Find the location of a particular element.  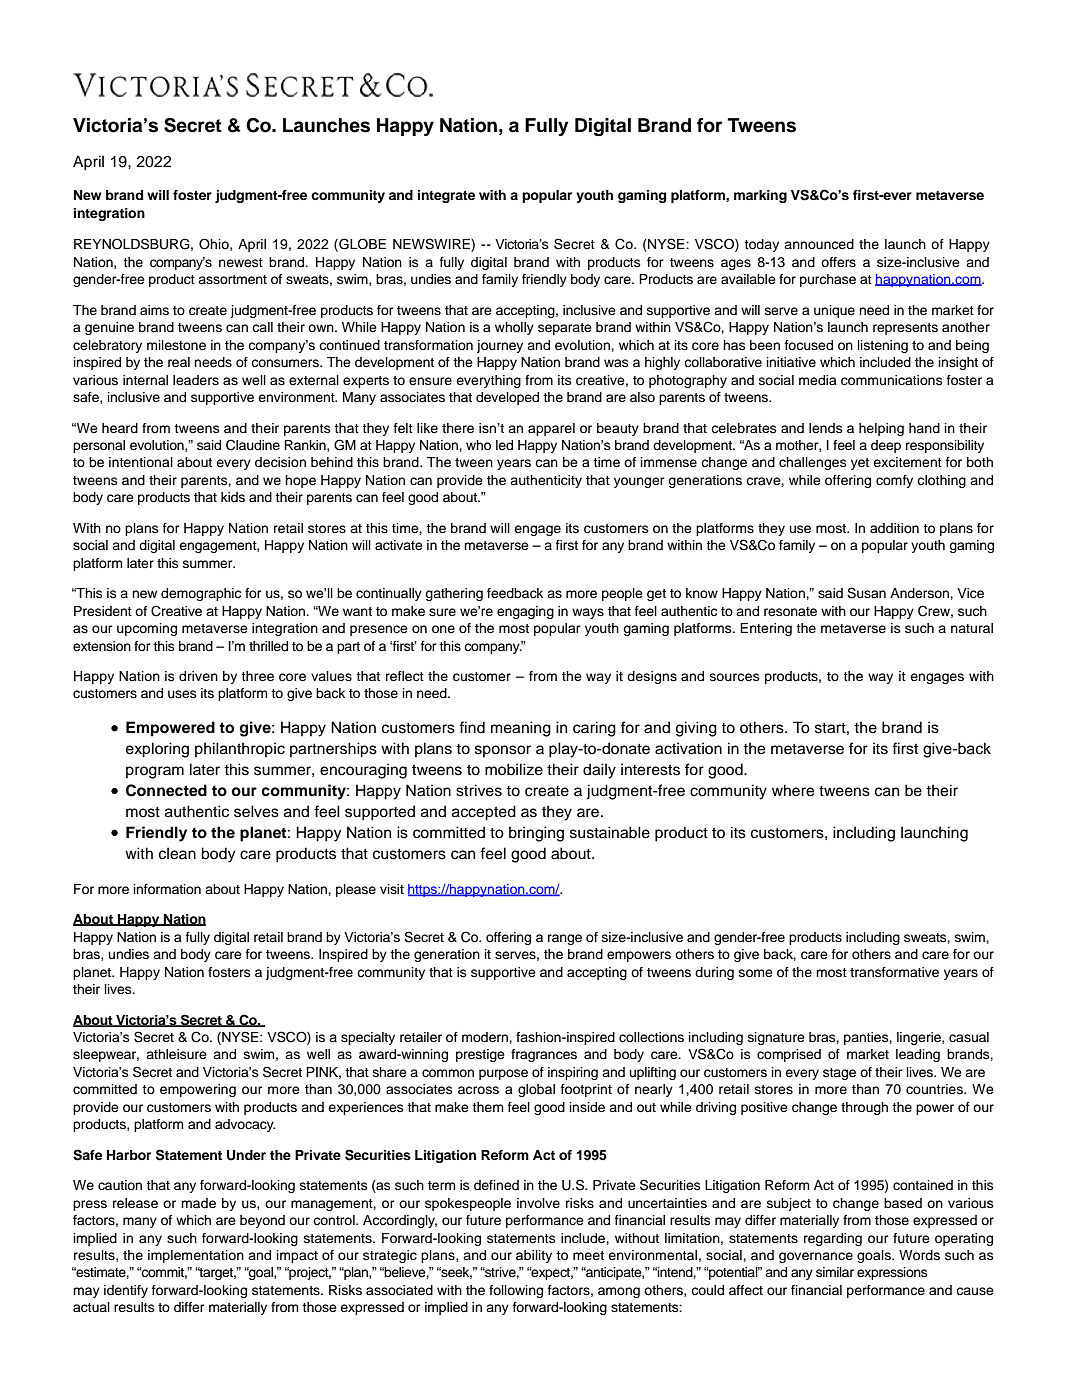

integrate is located at coordinates (446, 196).
